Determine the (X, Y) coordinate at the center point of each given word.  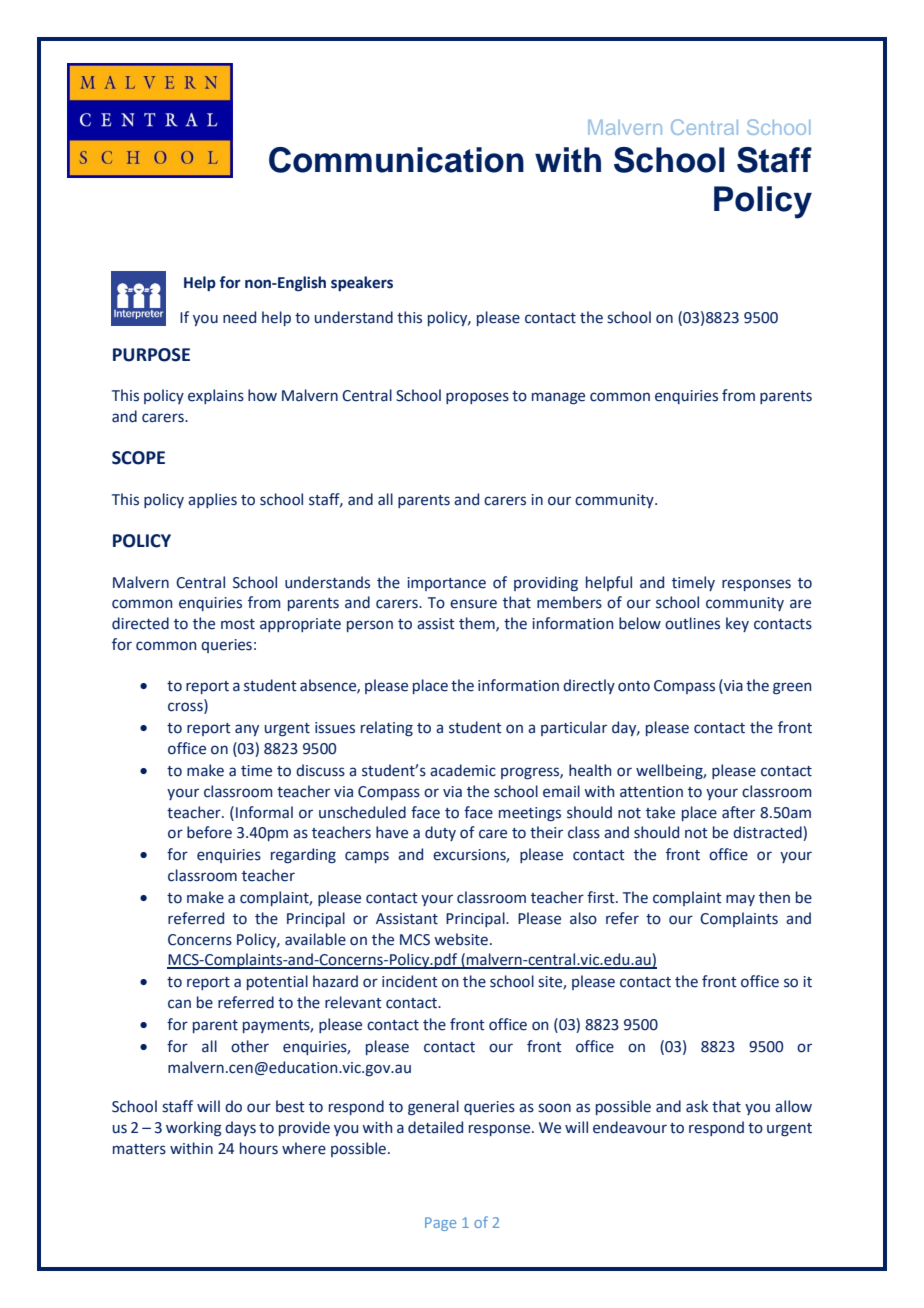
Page (440, 1224)
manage (558, 398)
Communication (396, 160)
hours (259, 1148)
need (239, 317)
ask (697, 1106)
